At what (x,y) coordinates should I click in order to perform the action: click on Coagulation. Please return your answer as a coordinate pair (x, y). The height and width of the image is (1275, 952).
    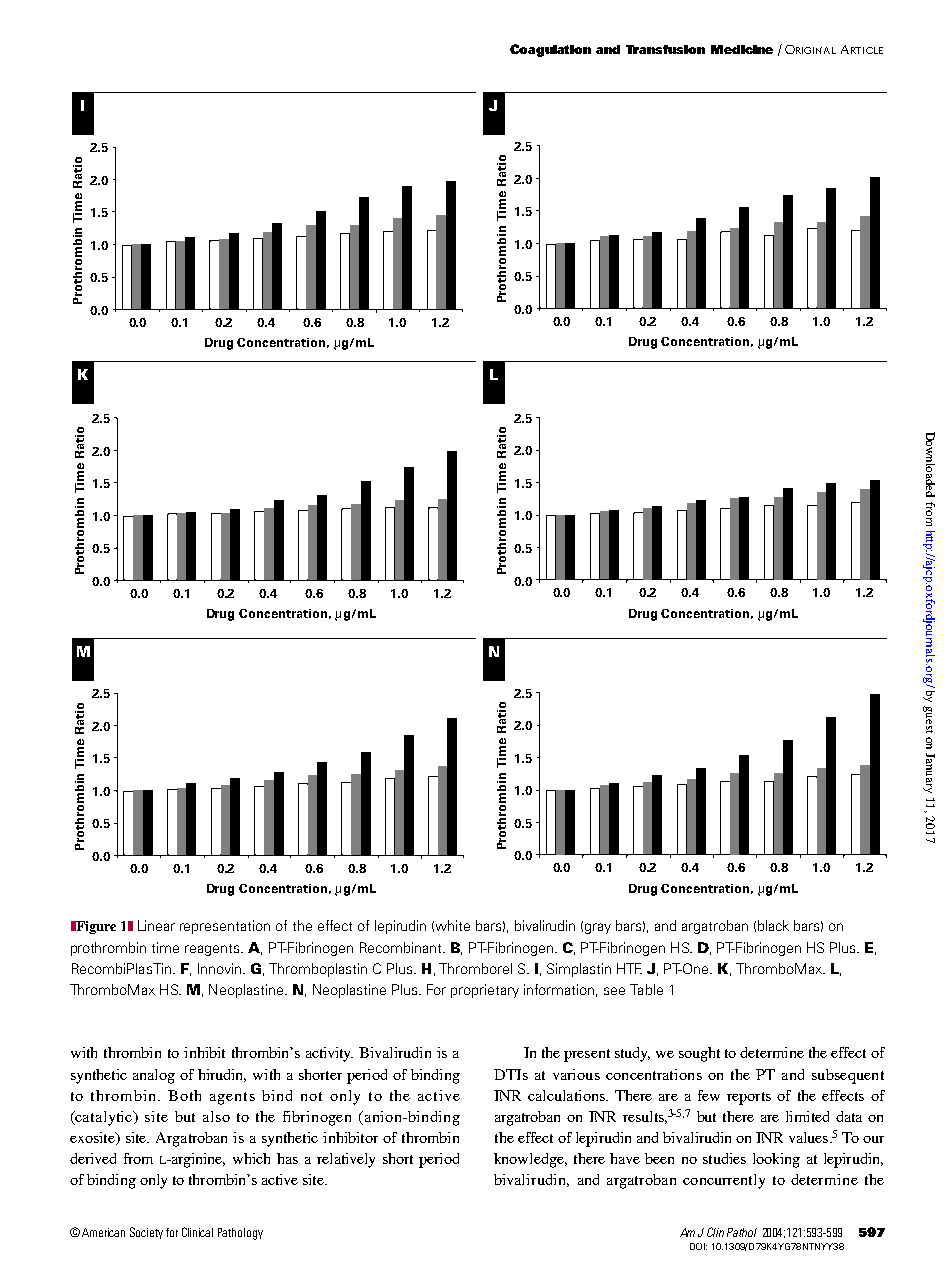
    Looking at the image, I should click on (550, 50).
